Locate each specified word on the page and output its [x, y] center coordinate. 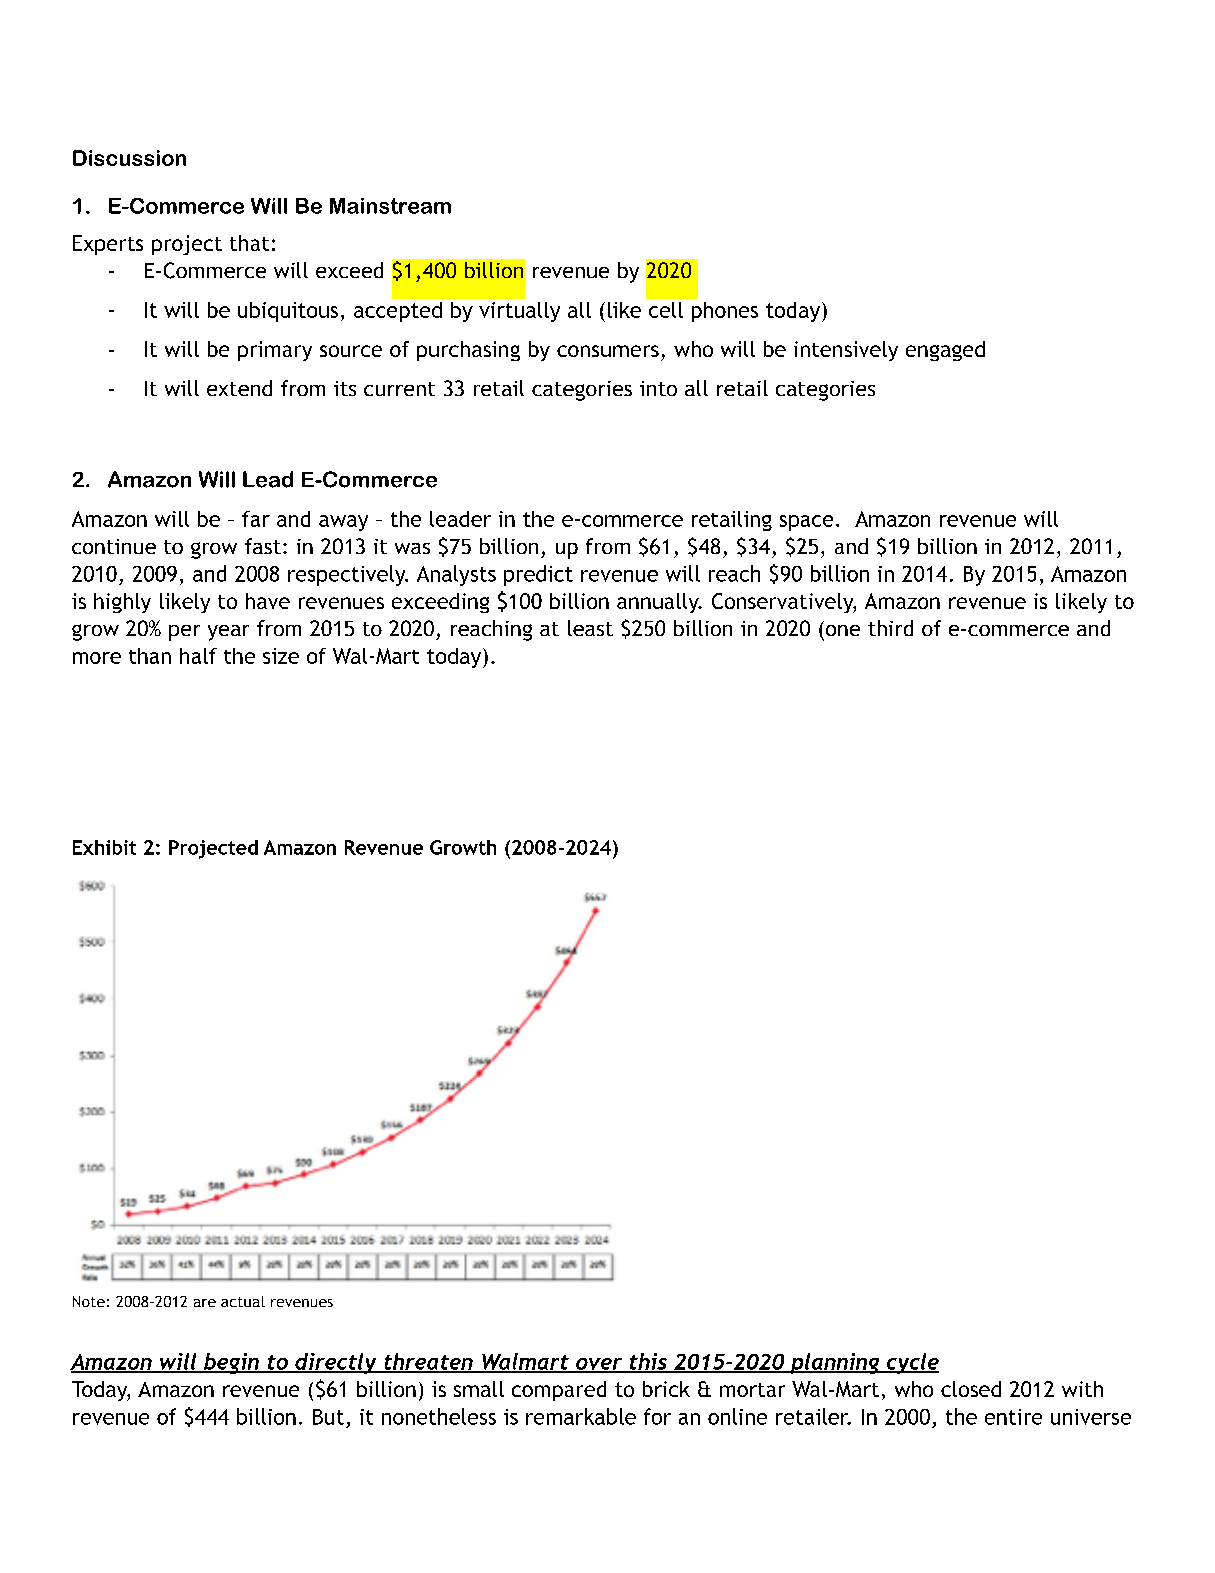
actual [243, 1301]
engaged [945, 351]
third [890, 628]
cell [666, 310]
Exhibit [104, 847]
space [806, 523]
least [590, 628]
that [249, 243]
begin [231, 1363]
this [648, 1362]
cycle [911, 1363]
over [599, 1365]
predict [538, 575]
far [256, 519]
